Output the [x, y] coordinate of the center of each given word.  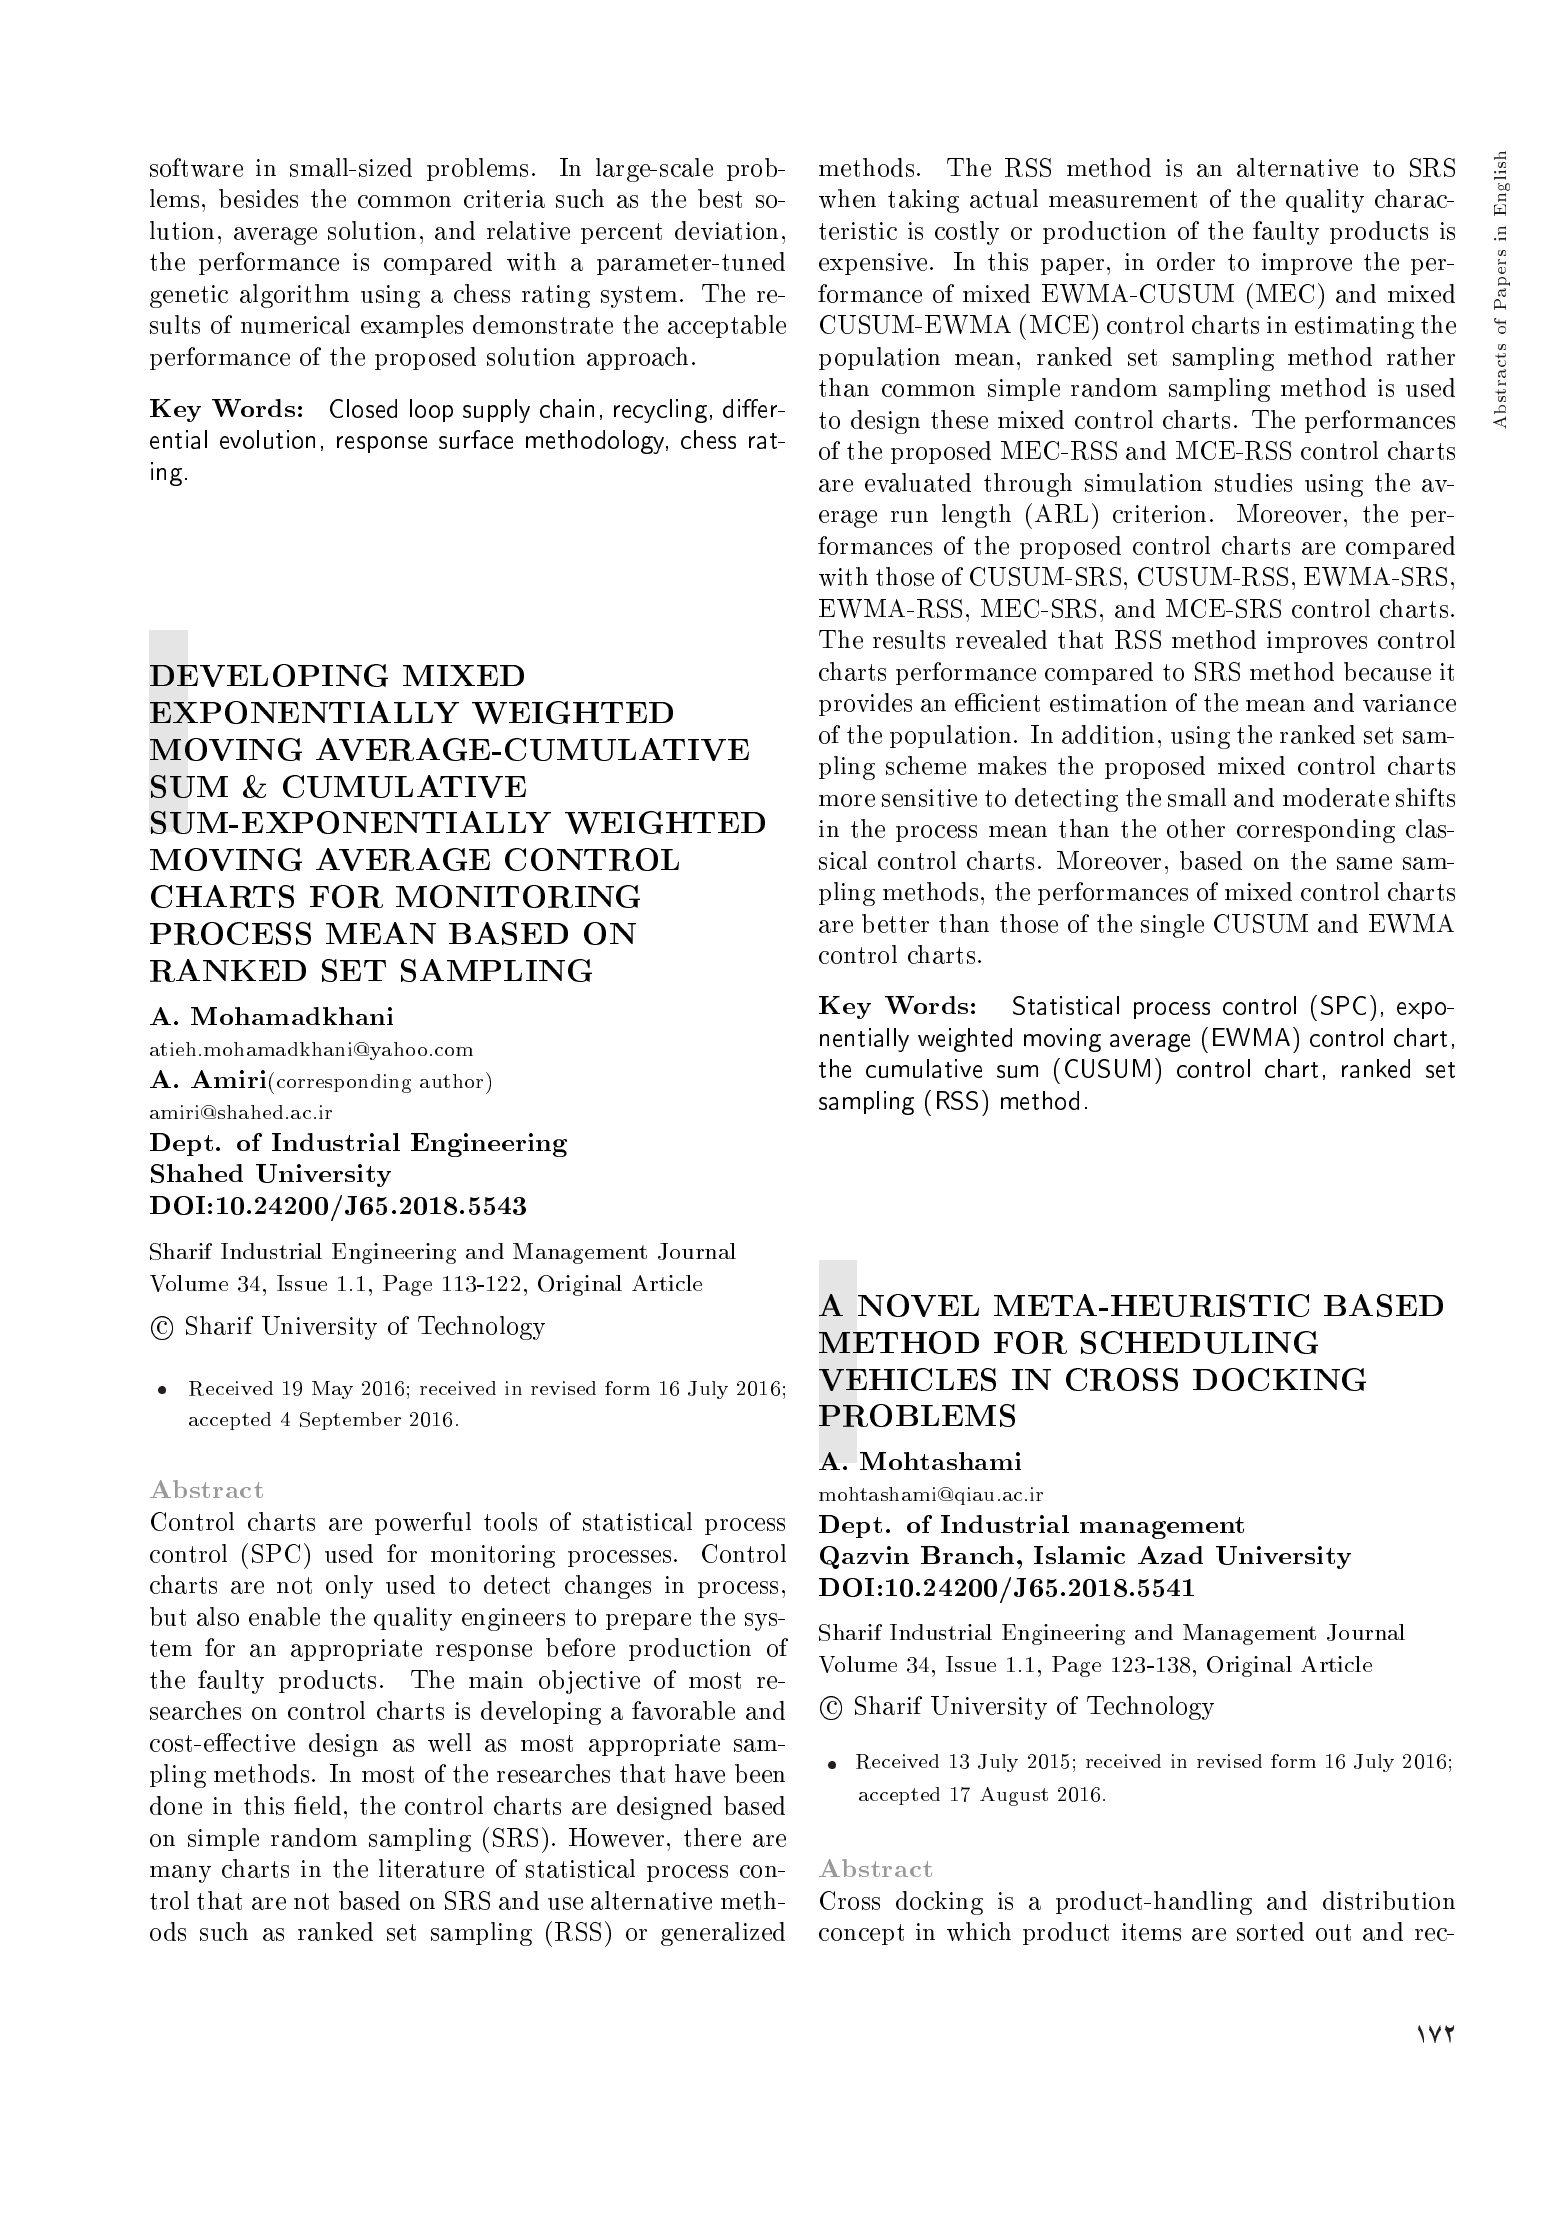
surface [476, 439]
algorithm [294, 296]
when [847, 198]
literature [431, 1868]
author [451, 1081]
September [350, 1421]
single [1172, 926]
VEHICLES [907, 1379]
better [895, 923]
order [1186, 261]
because [1387, 671]
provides [865, 704]
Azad [1170, 1555]
